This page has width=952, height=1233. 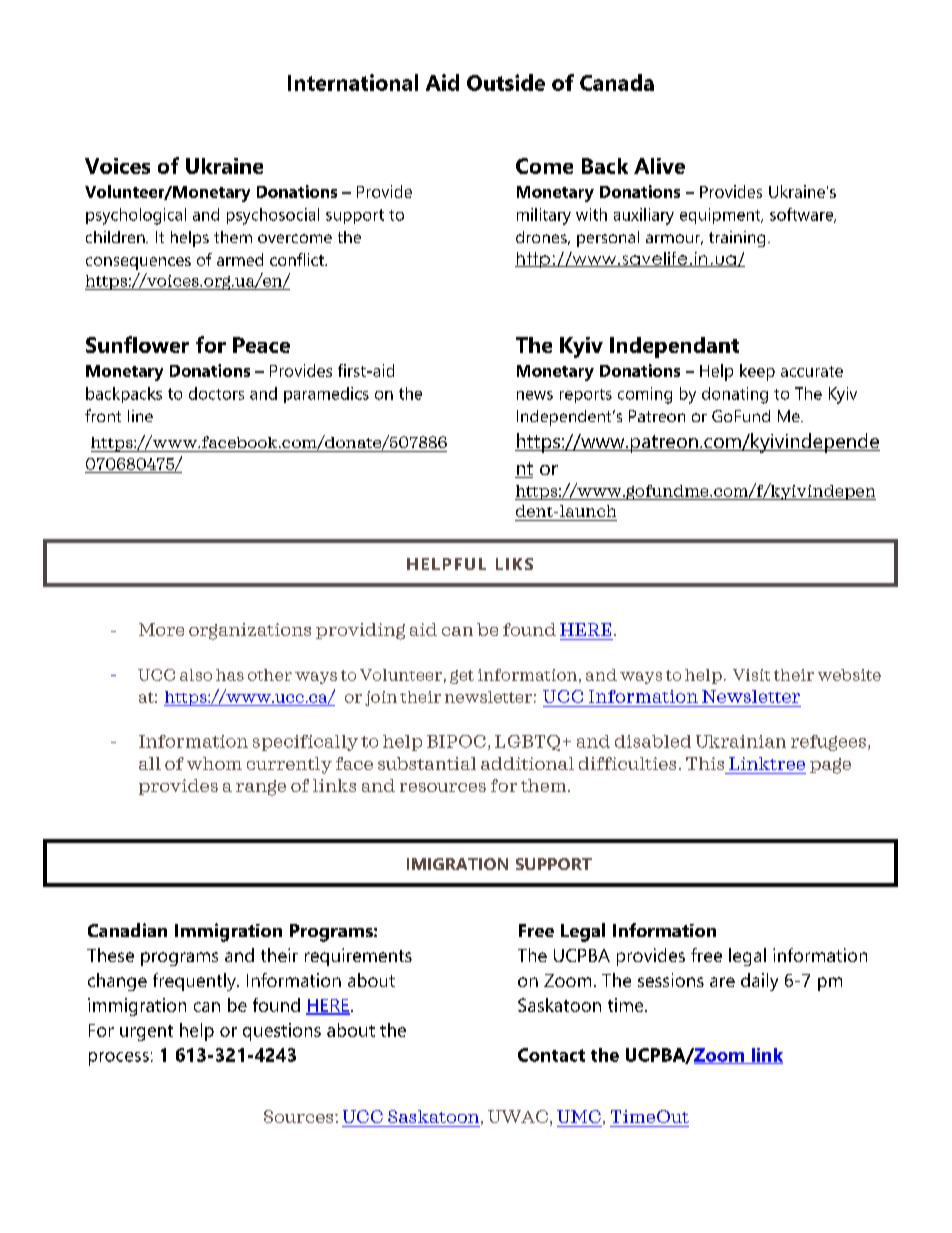 I want to click on Visit, so click(x=751, y=675).
